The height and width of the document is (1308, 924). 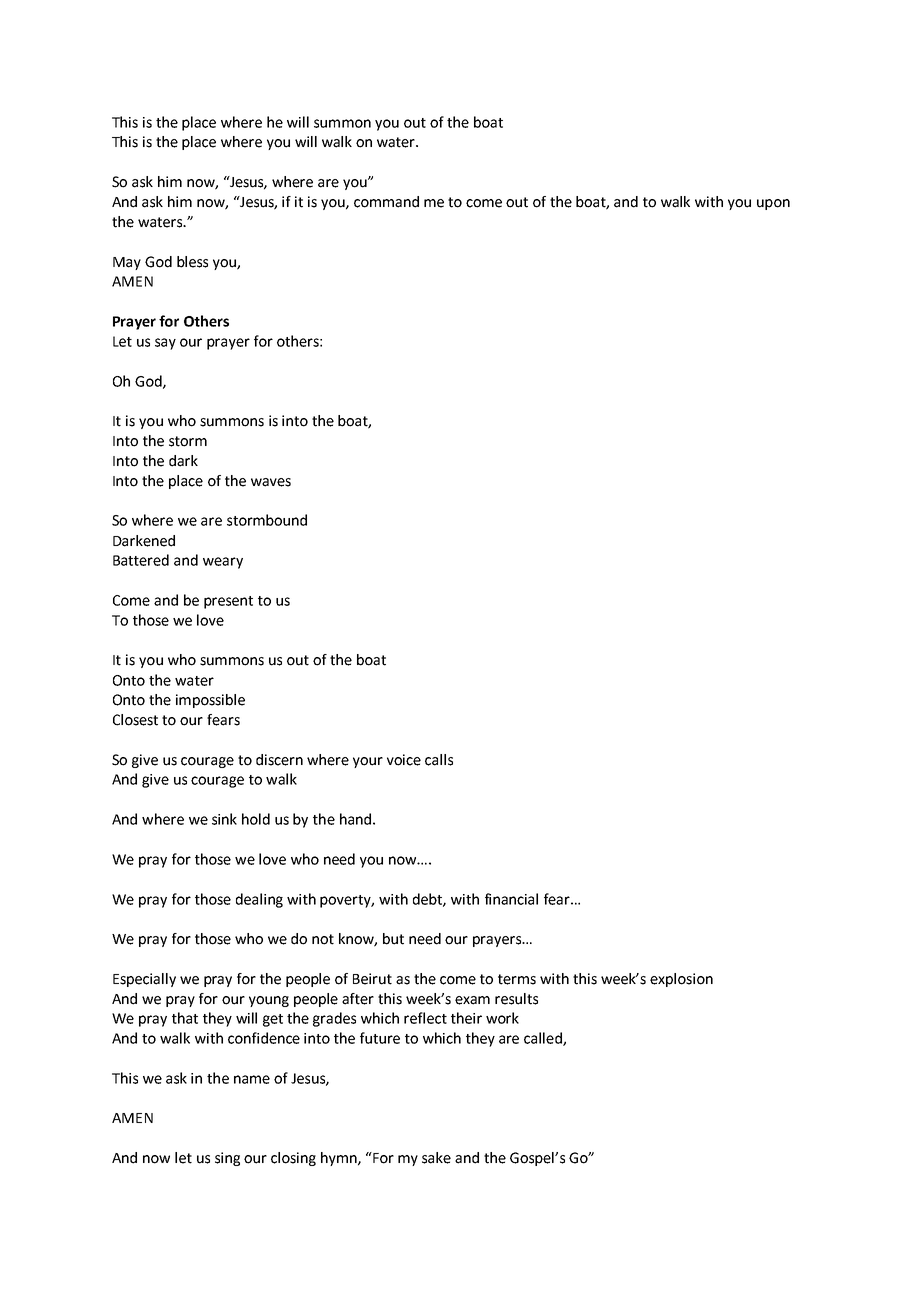 What do you see at coordinates (192, 262) in the document?
I see `bless` at bounding box center [192, 262].
